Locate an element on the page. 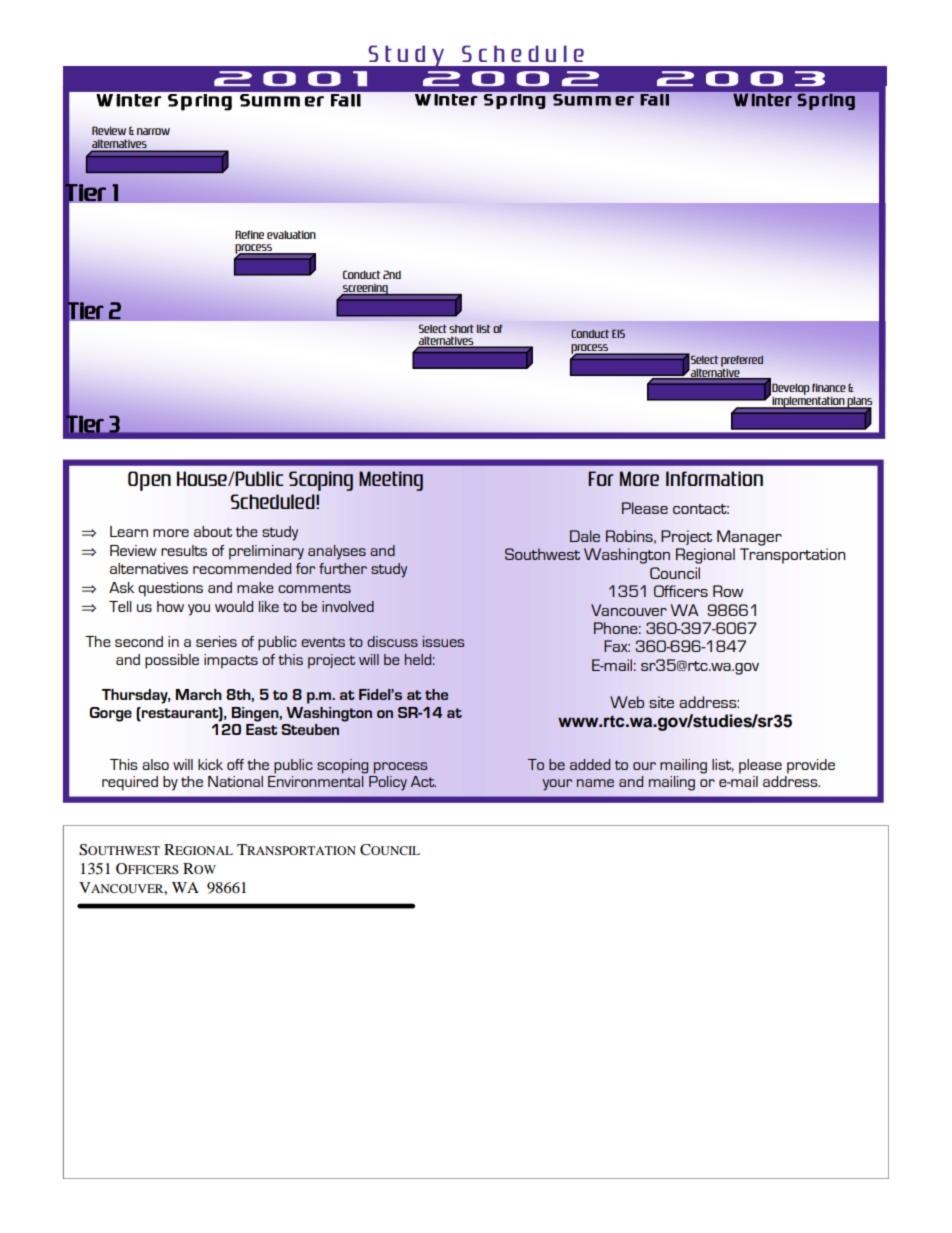 The height and width of the page is (1233, 952). Open is located at coordinates (149, 481).
